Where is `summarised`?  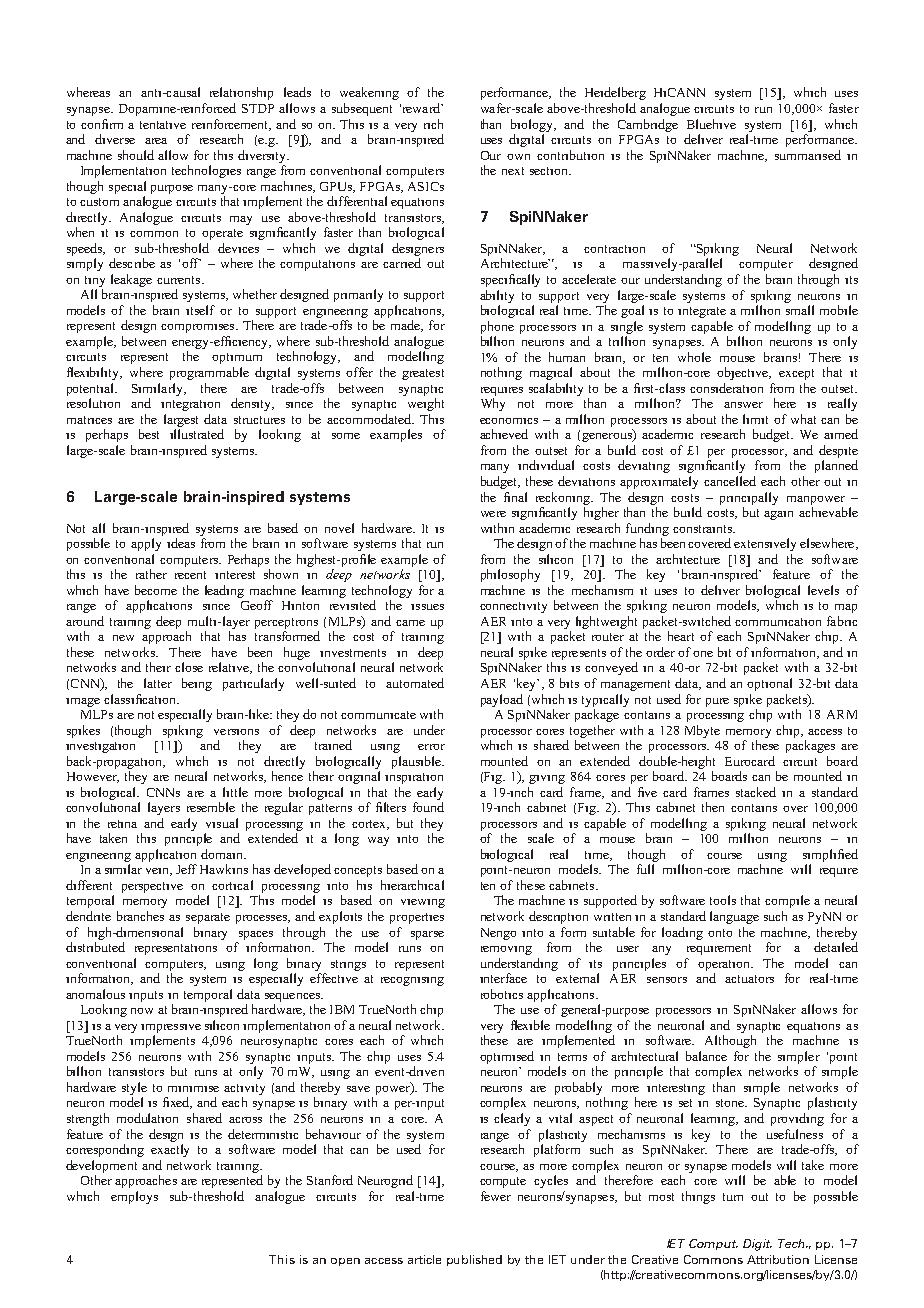
summarised is located at coordinates (808, 155).
